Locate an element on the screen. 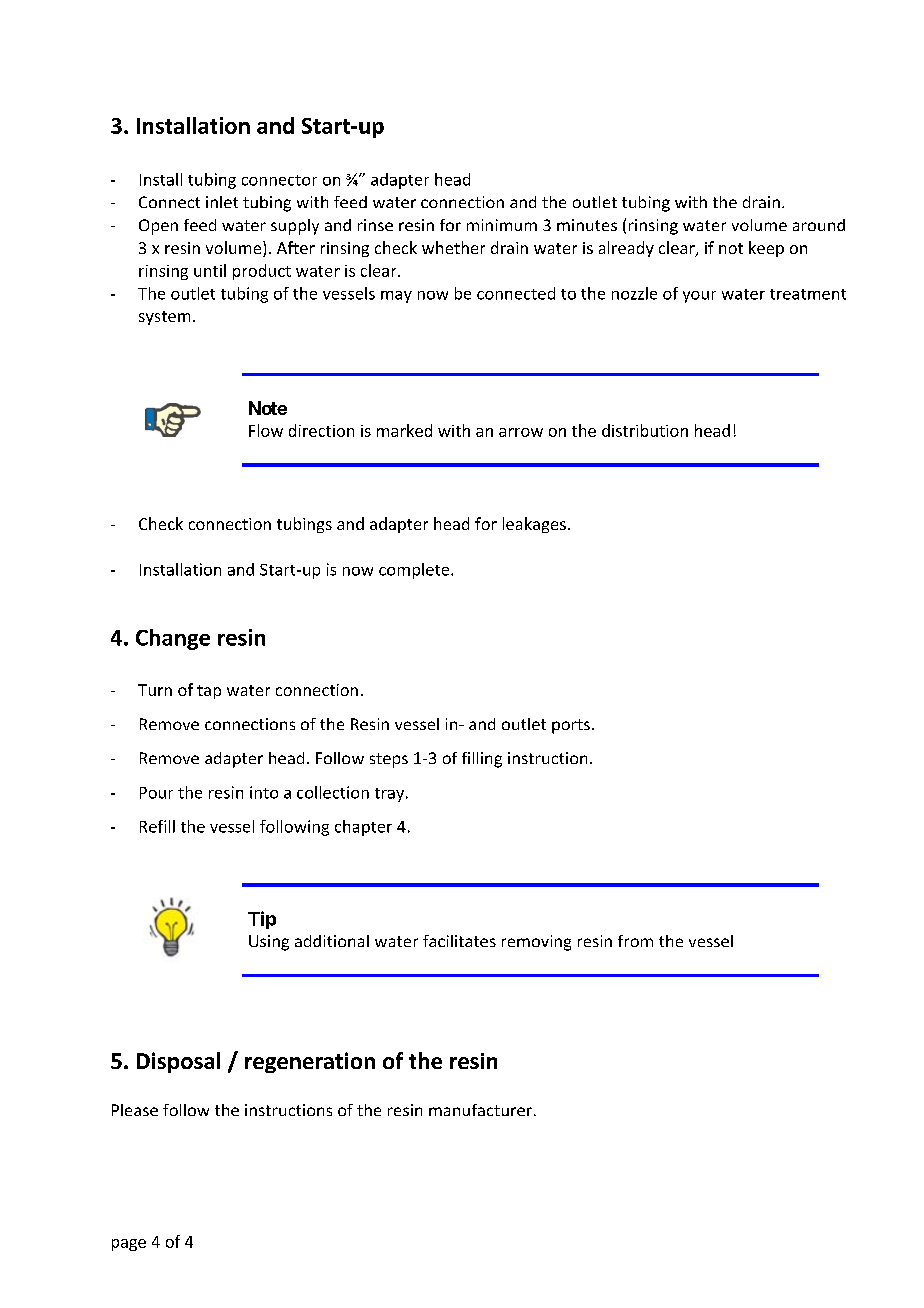  manufacturer is located at coordinates (480, 1110).
